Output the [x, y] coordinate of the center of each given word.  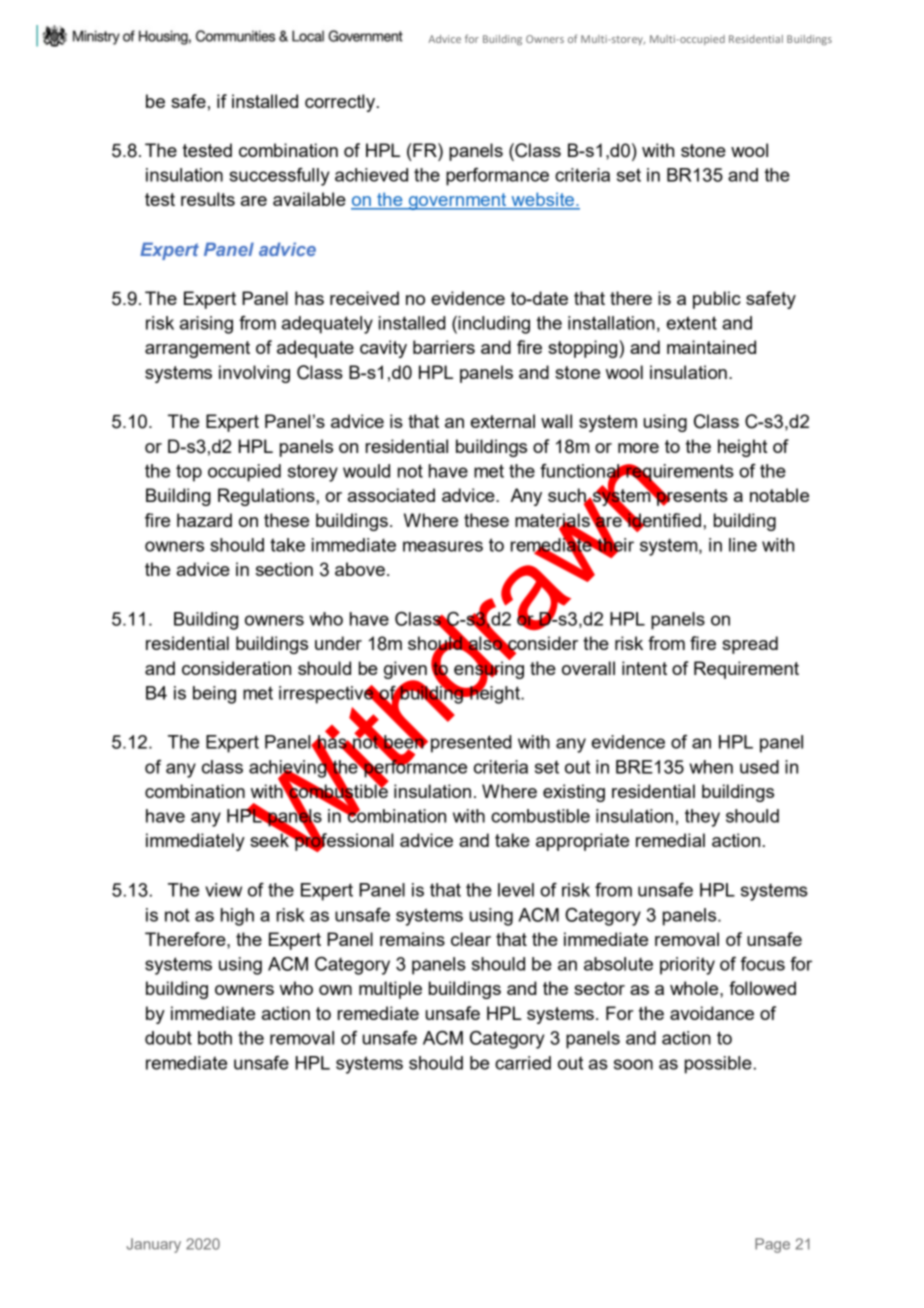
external [503, 421]
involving [254, 374]
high [237, 917]
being [214, 695]
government [457, 201]
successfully [279, 177]
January [154, 1245]
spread [750, 645]
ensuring [489, 670]
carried [523, 1063]
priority [687, 966]
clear [471, 939]
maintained [711, 347]
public [717, 300]
